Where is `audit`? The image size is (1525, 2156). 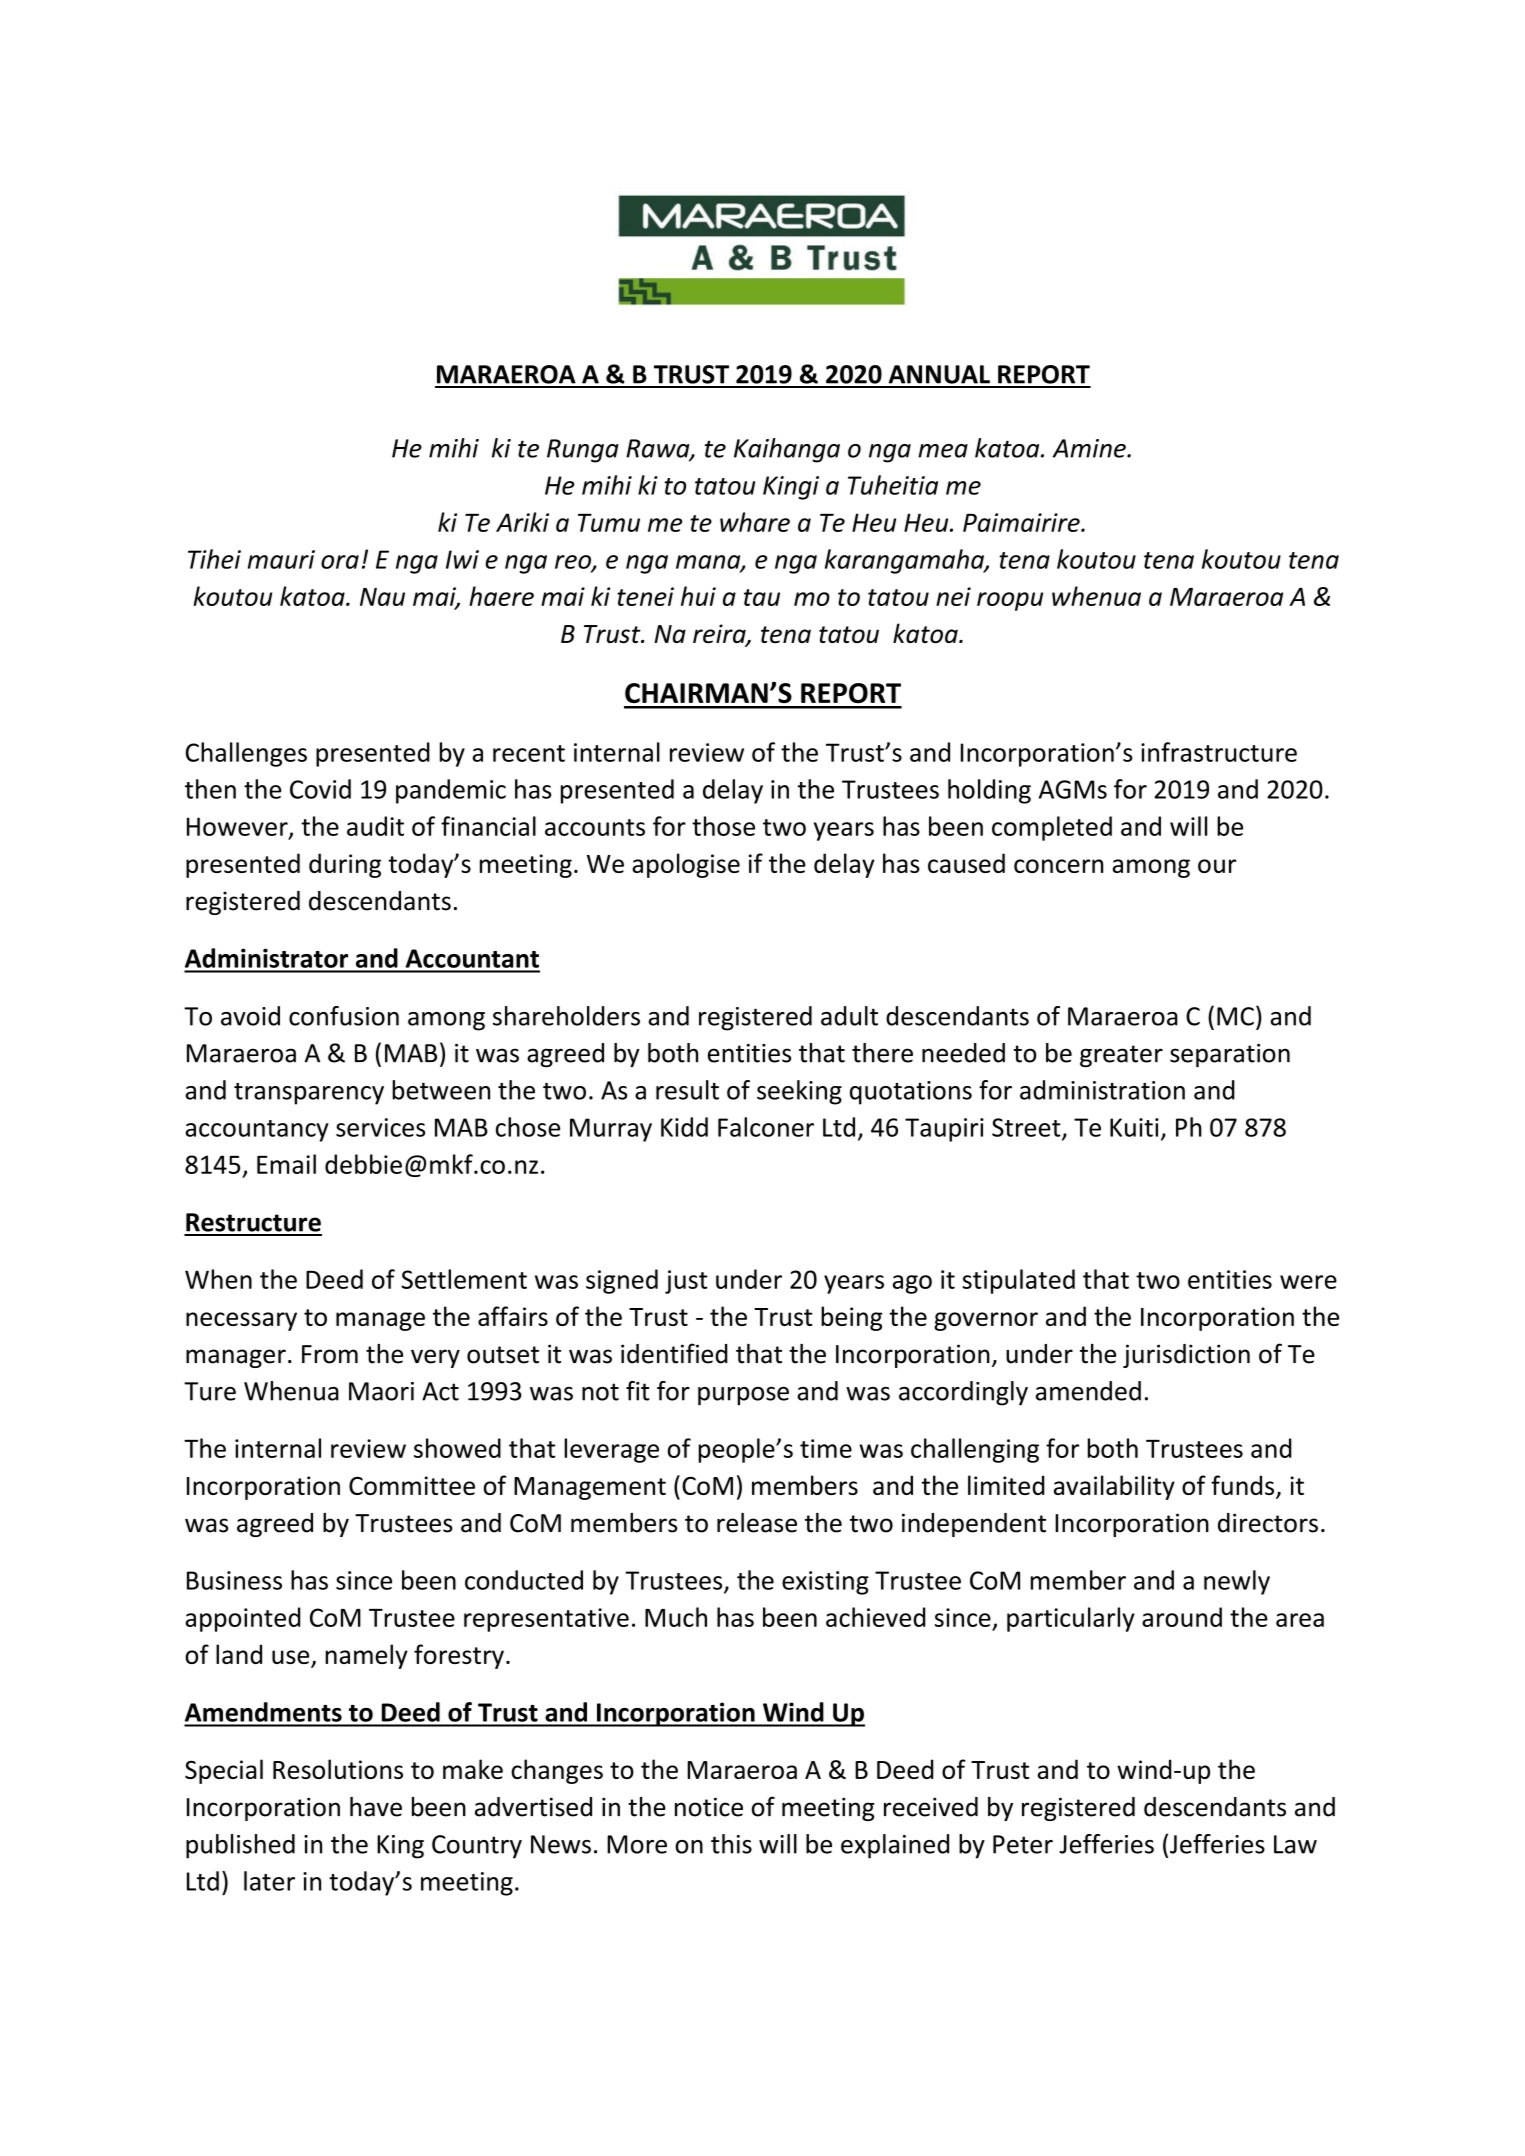 audit is located at coordinates (375, 826).
